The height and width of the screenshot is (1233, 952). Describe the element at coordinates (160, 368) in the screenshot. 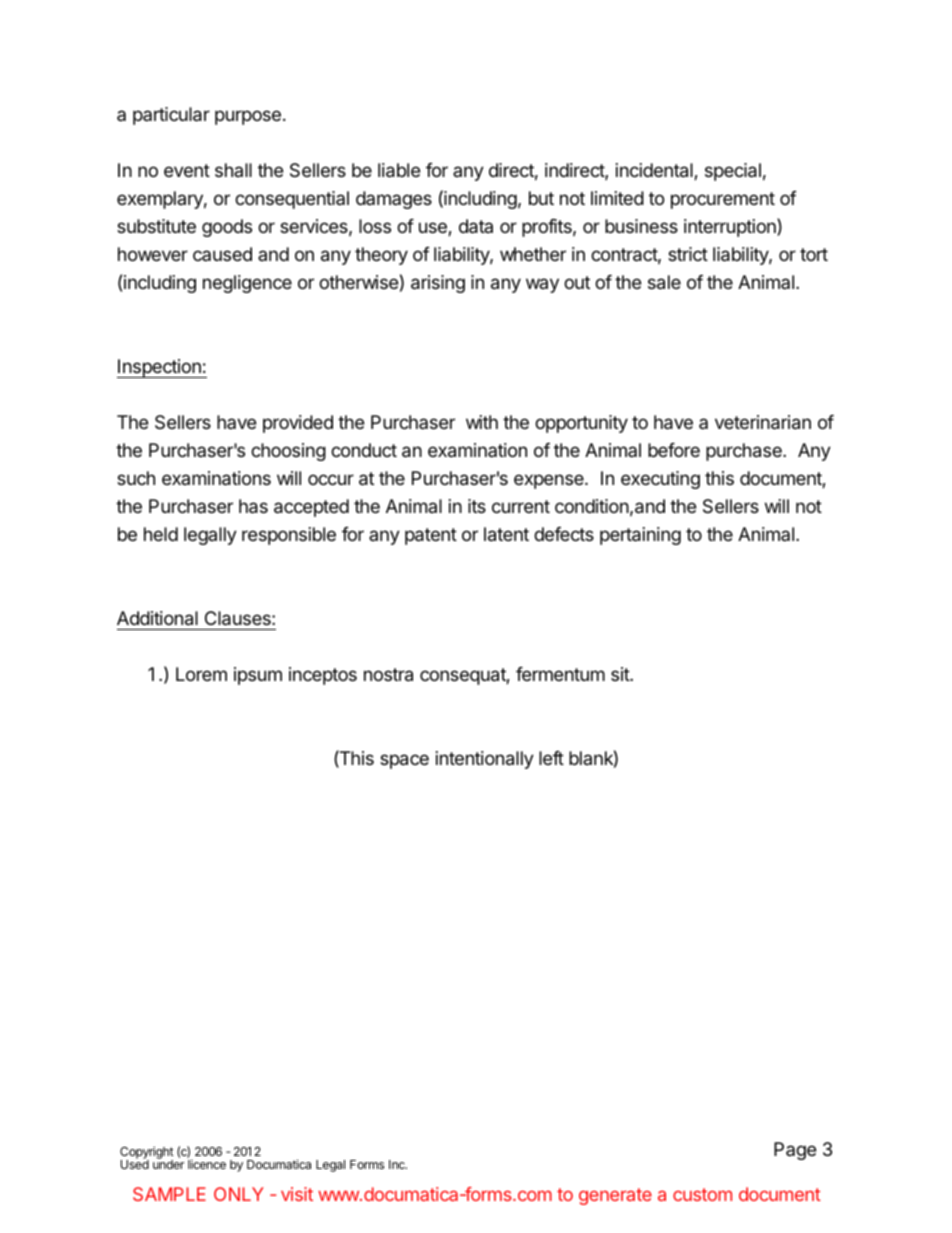

I see `Inspection` at that location.
